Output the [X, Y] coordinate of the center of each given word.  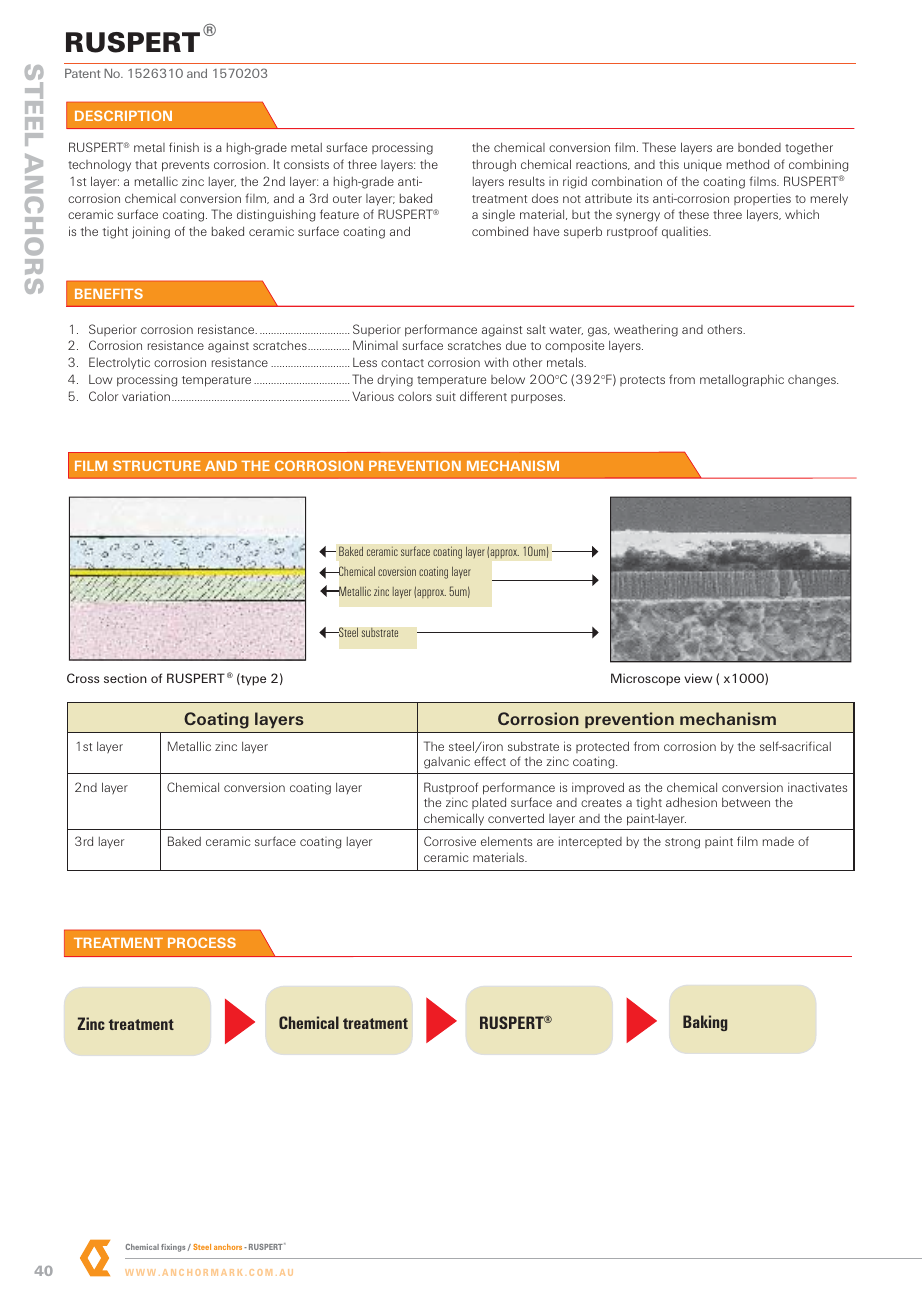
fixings [174, 1248]
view [698, 678]
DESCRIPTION [123, 115]
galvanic [447, 762]
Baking [705, 1023]
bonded [759, 147]
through [494, 166]
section [125, 678]
